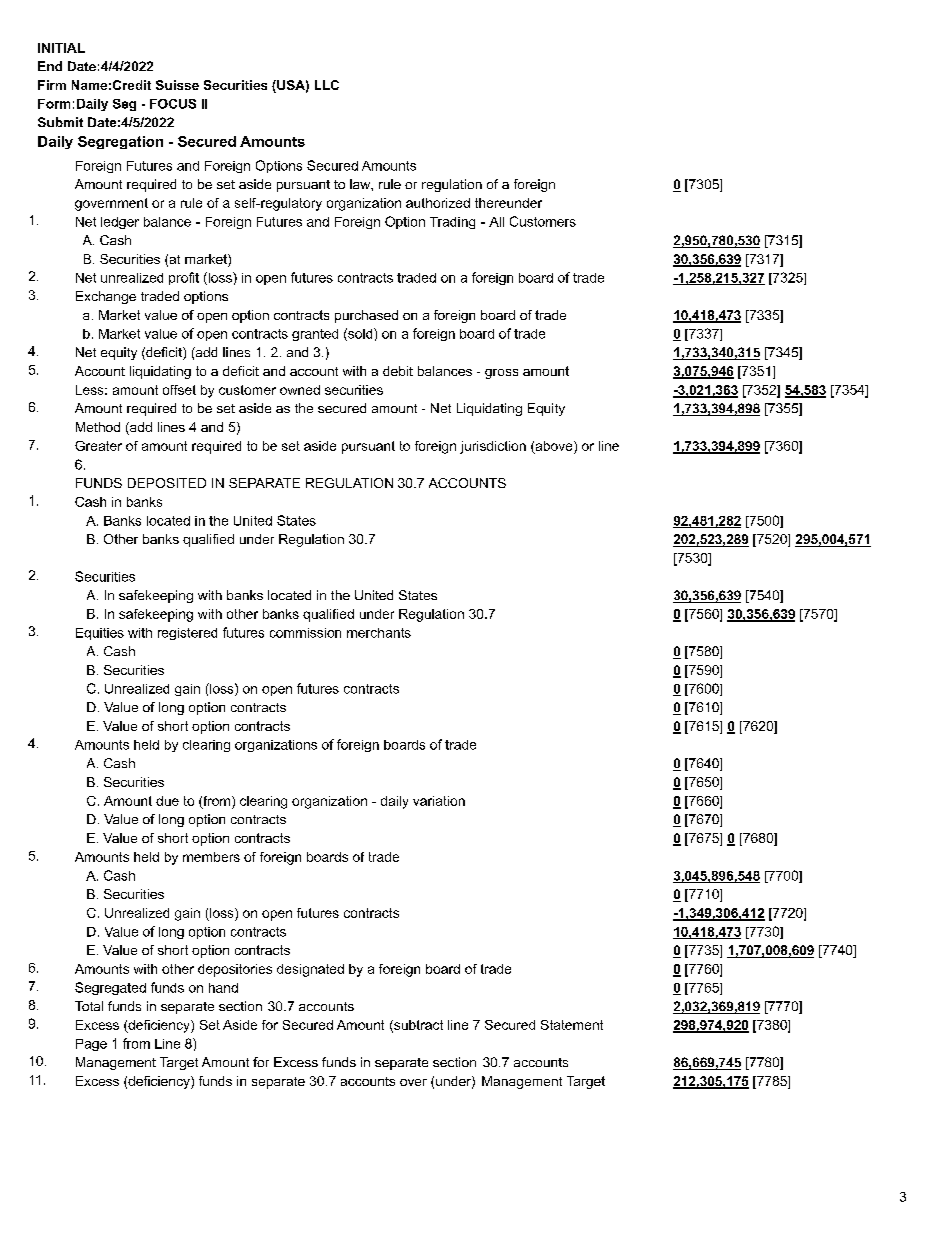 This image has width=952, height=1233. I want to click on INITIAL, so click(61, 48).
